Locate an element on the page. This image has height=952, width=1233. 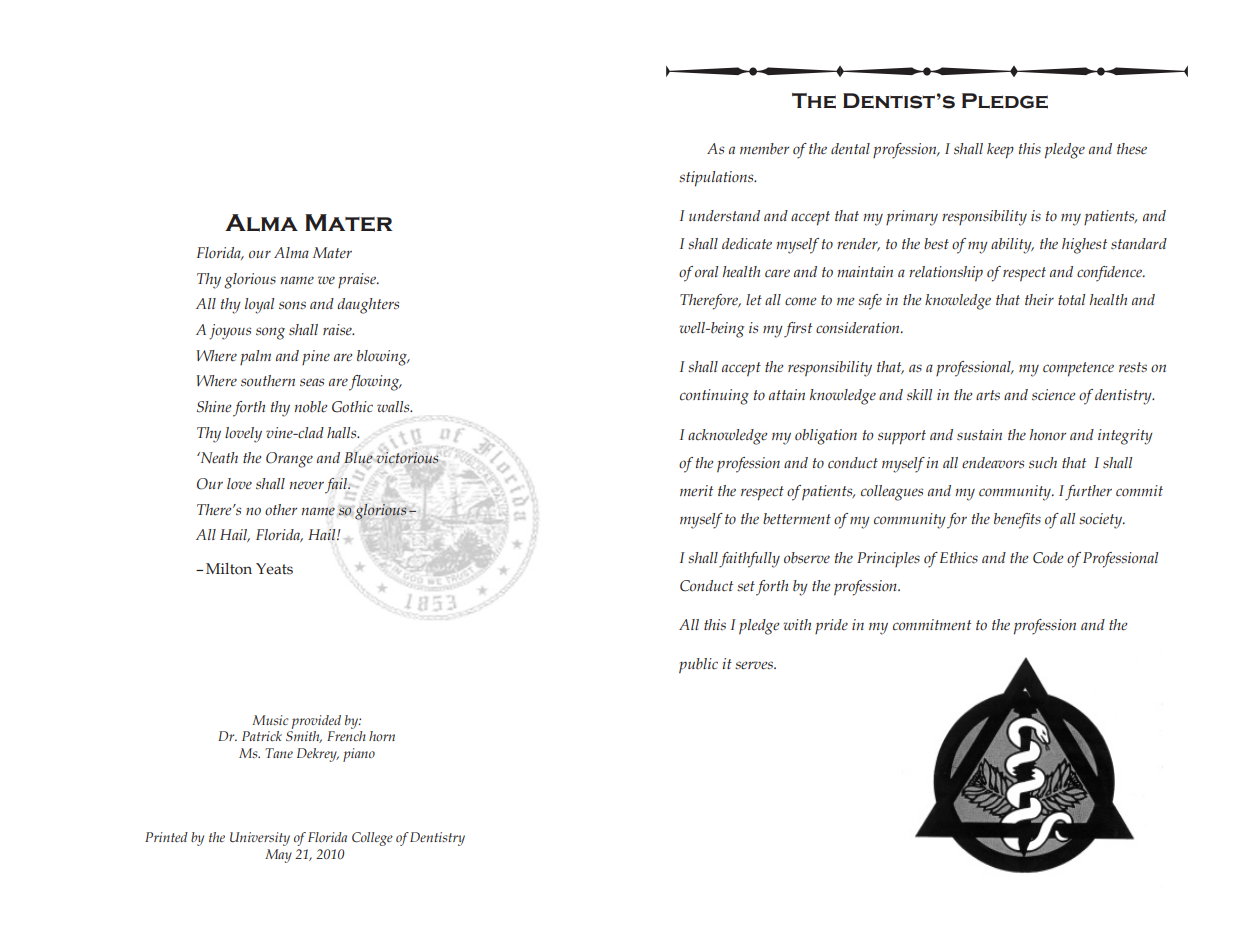
merit is located at coordinates (696, 491).
